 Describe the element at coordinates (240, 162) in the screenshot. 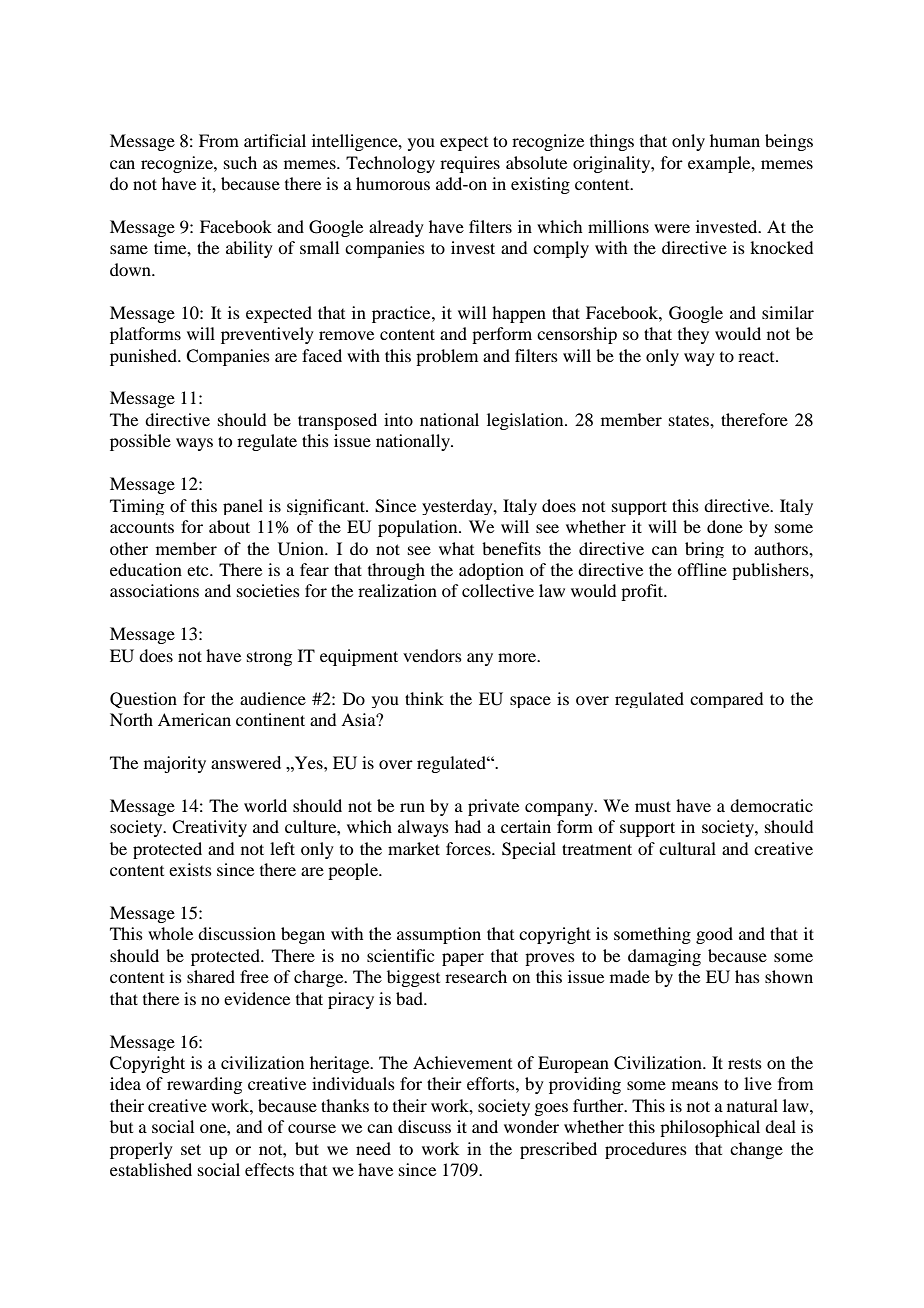

I see `such` at that location.
